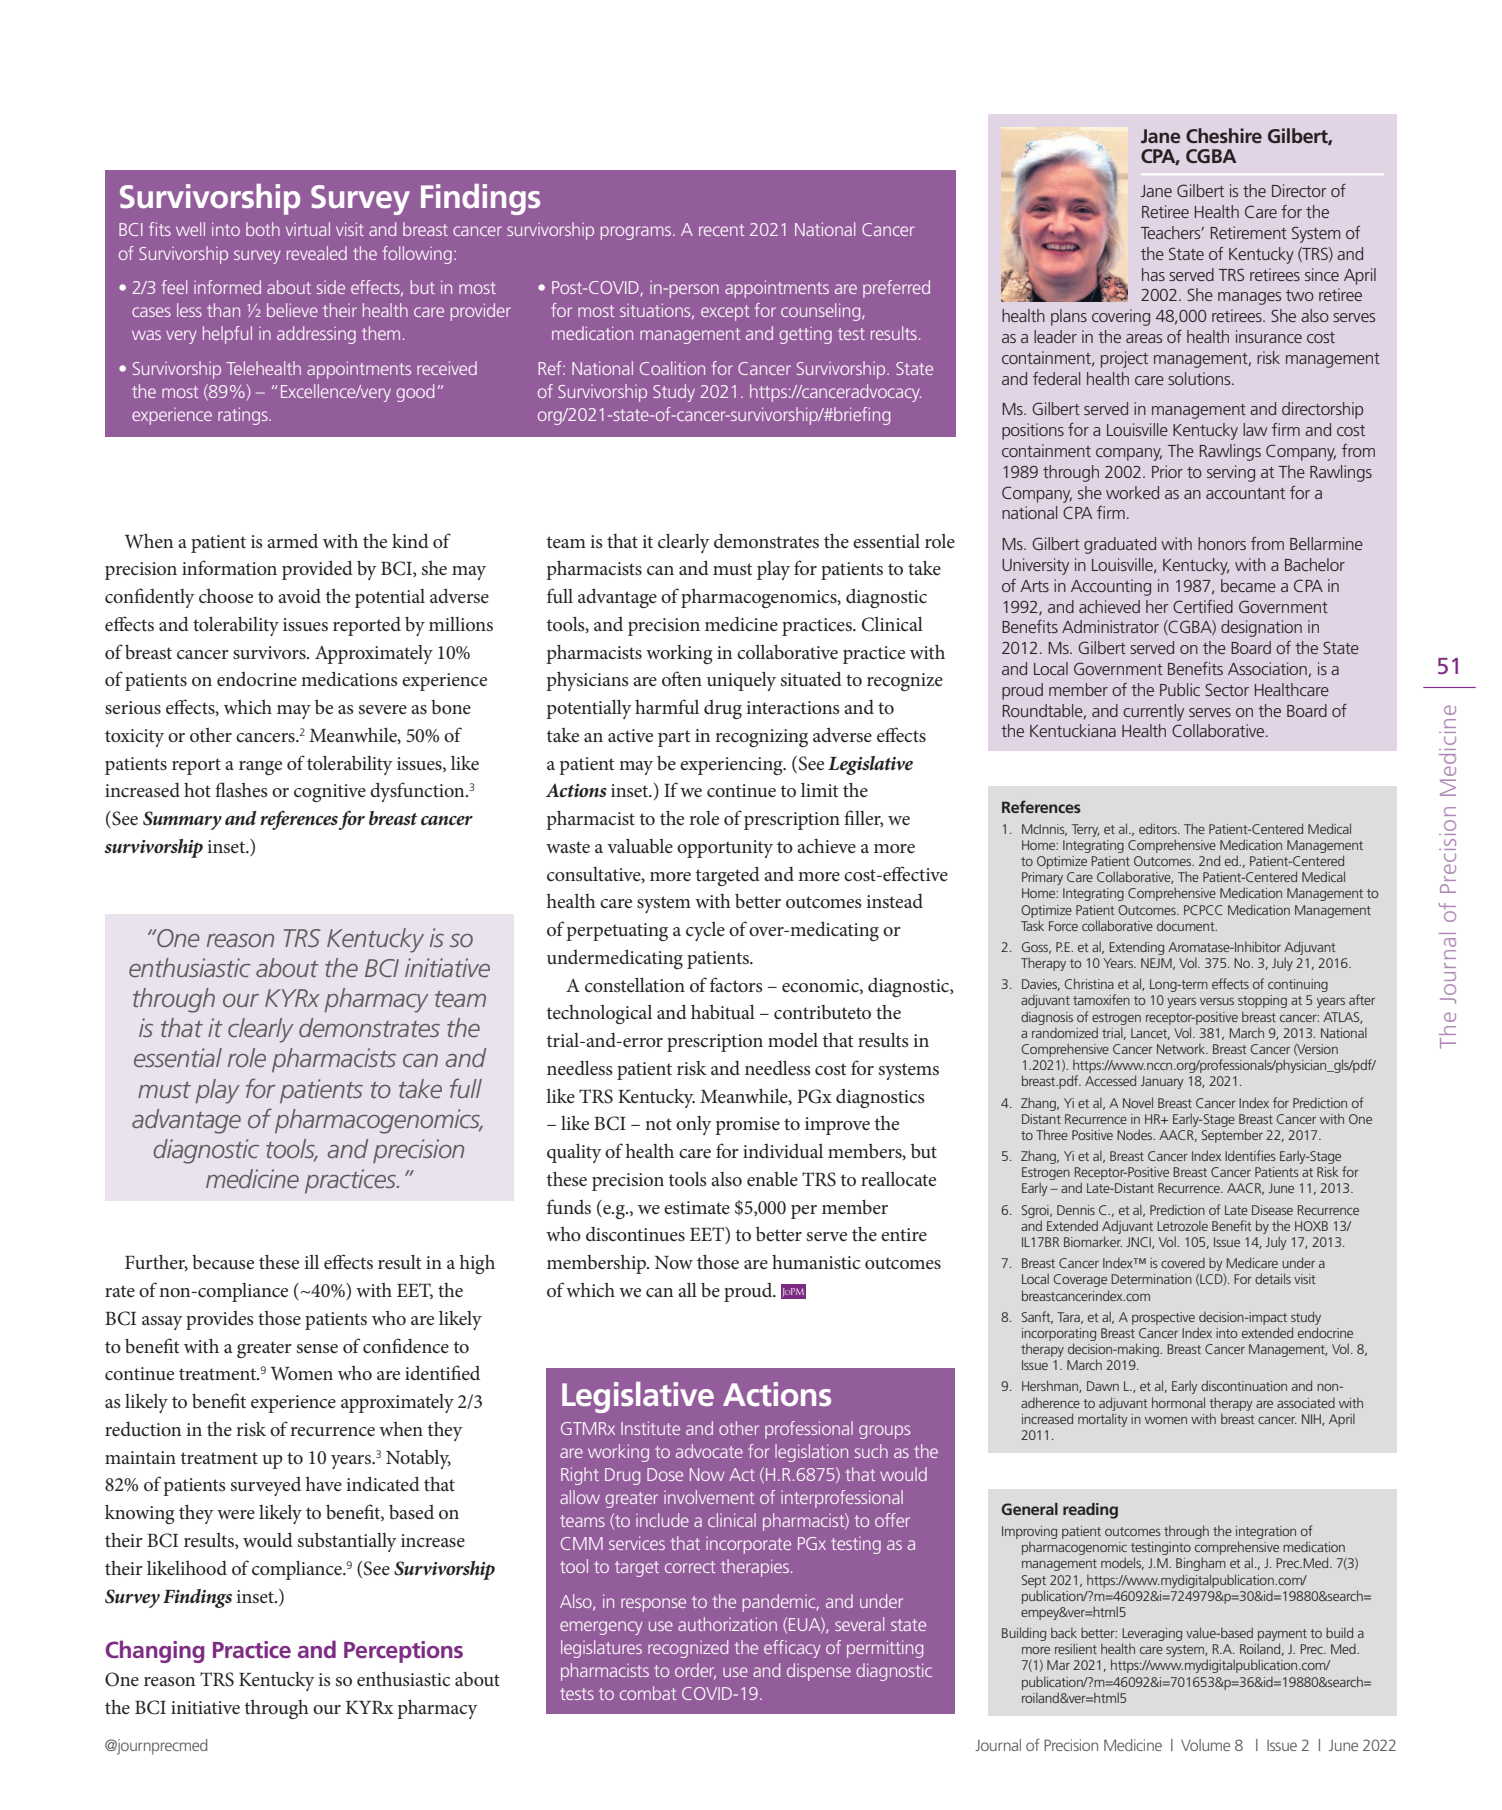 The height and width of the screenshot is (1810, 1502). I want to click on Perceptions, so click(403, 1652).
